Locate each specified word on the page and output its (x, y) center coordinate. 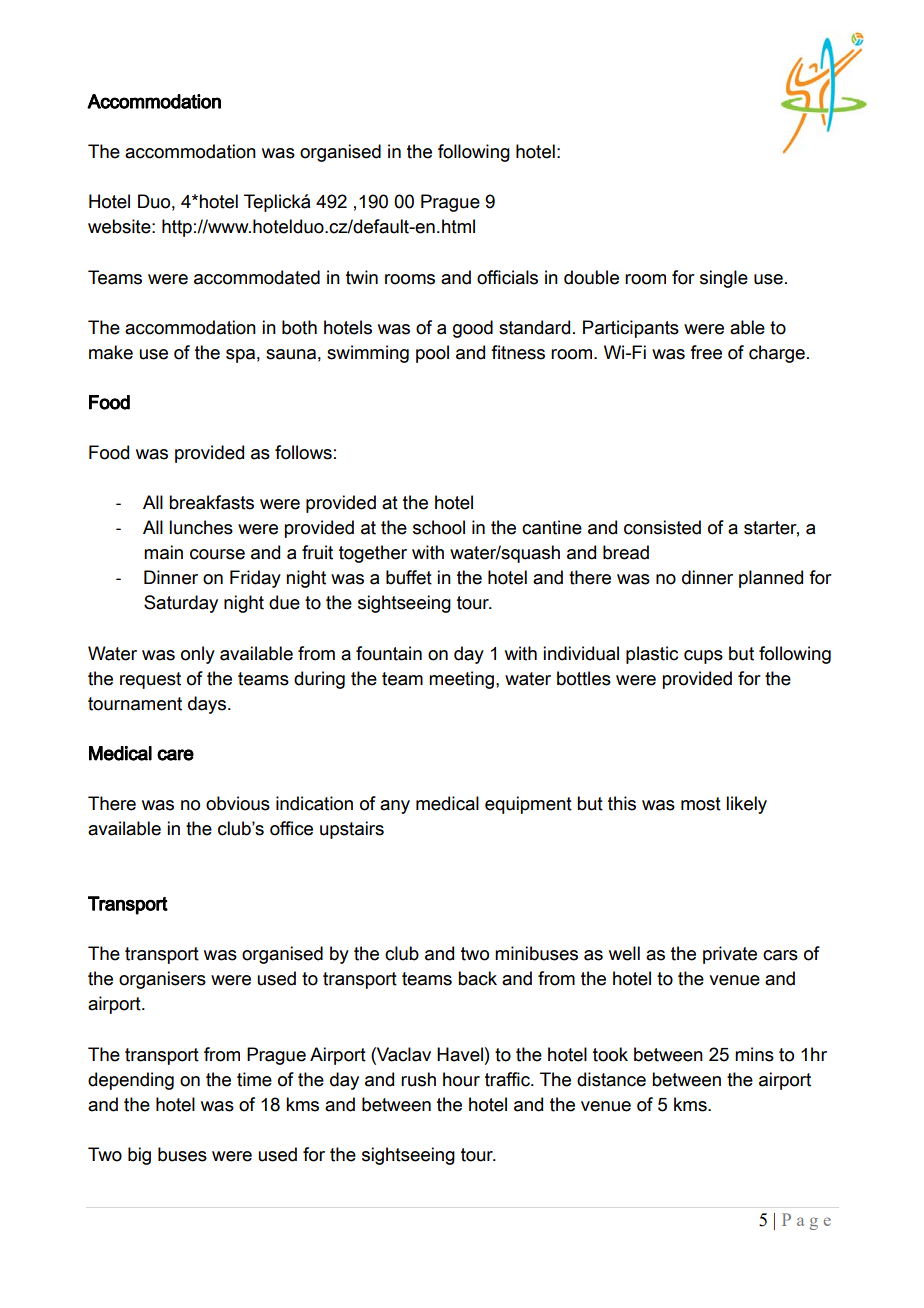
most (701, 804)
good (473, 329)
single (724, 279)
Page (806, 1221)
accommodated (257, 277)
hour (461, 1079)
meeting (461, 680)
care (175, 755)
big (139, 1156)
